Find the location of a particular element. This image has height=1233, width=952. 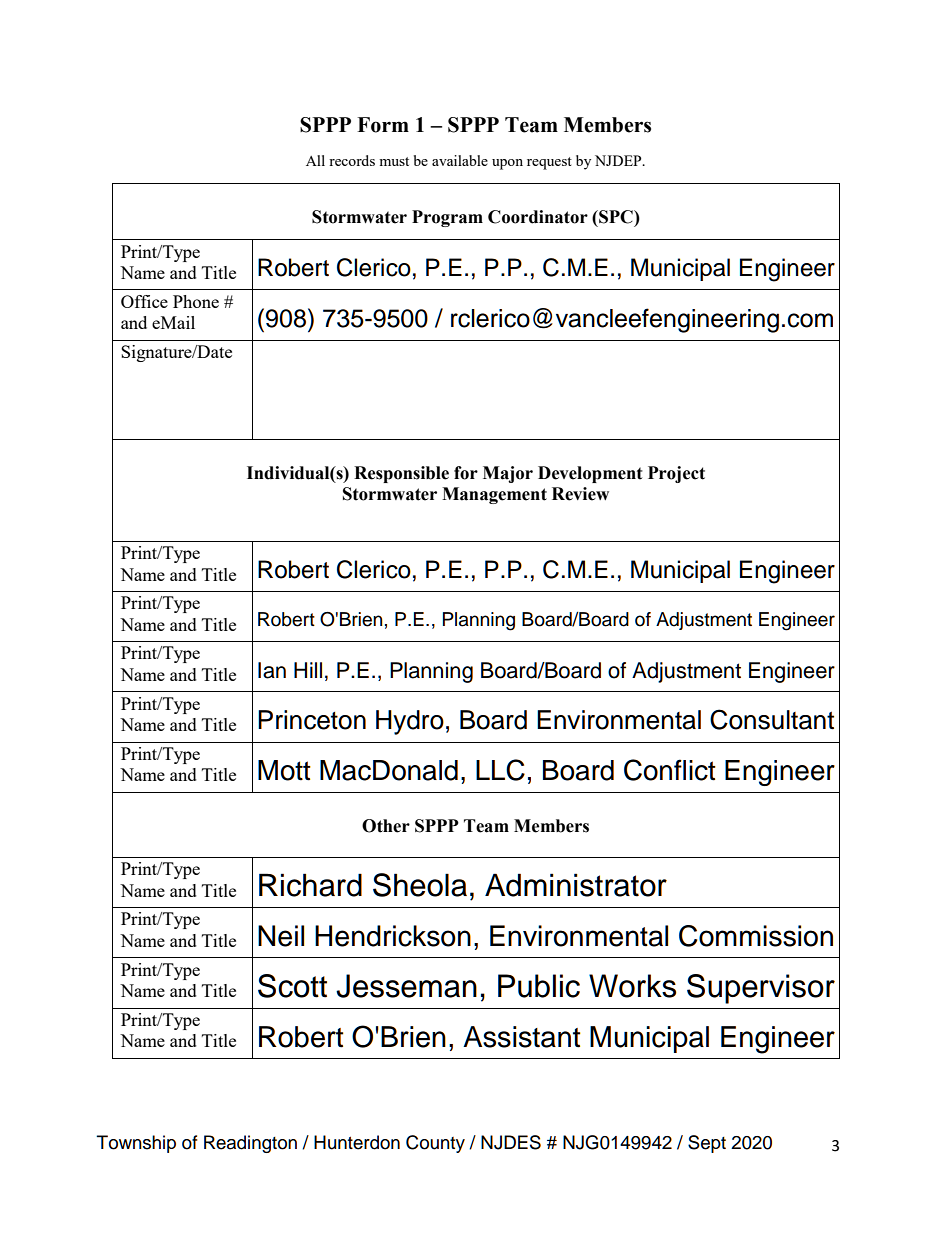

All is located at coordinates (315, 160).
